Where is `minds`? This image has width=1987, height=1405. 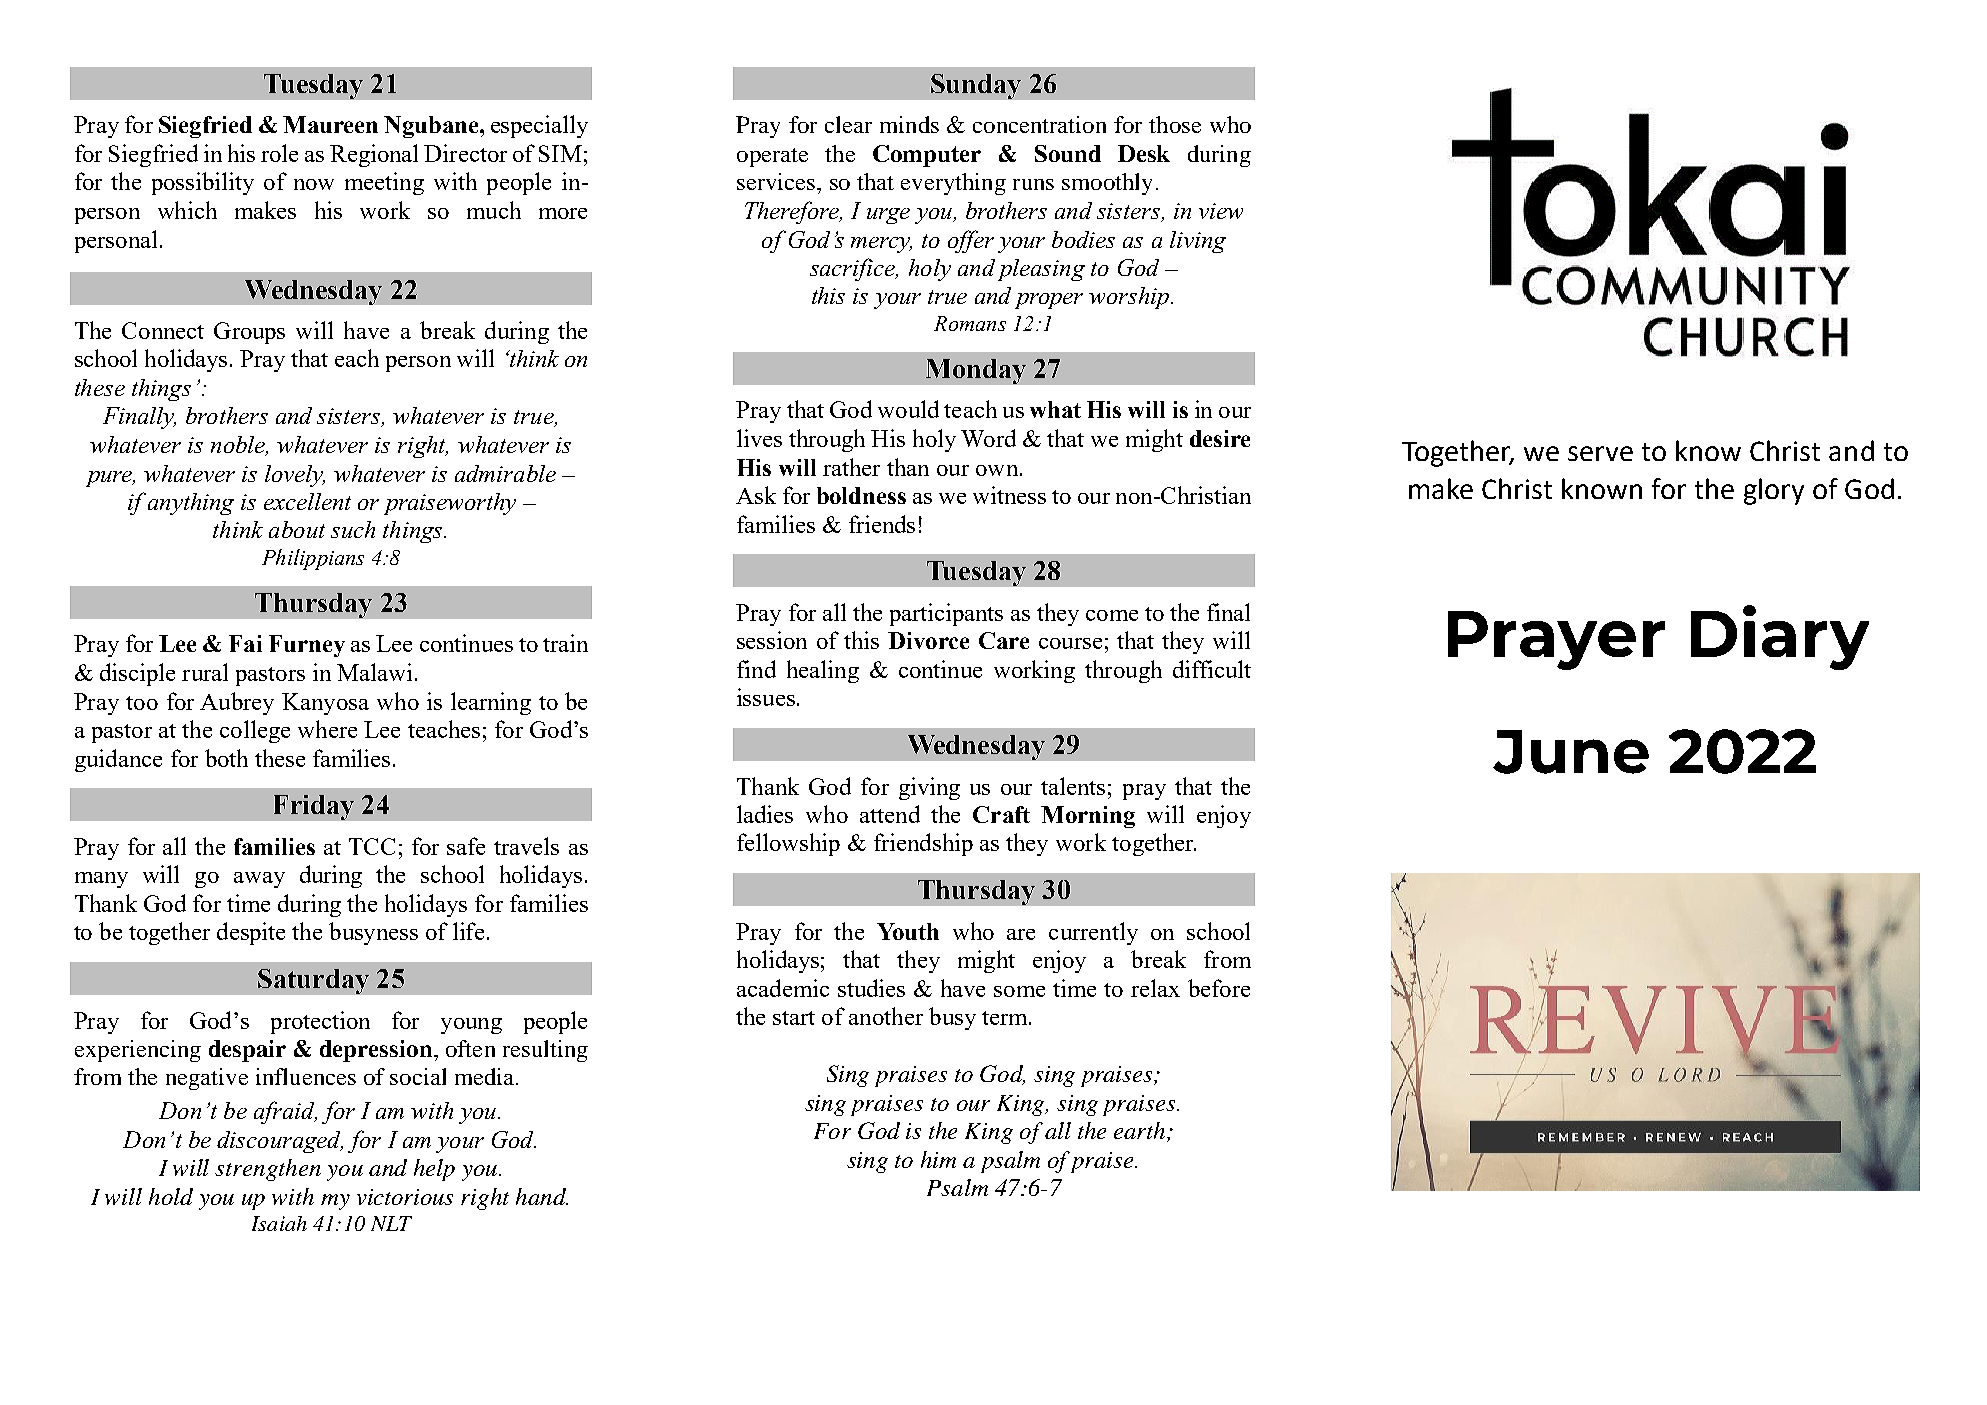 minds is located at coordinates (909, 124).
